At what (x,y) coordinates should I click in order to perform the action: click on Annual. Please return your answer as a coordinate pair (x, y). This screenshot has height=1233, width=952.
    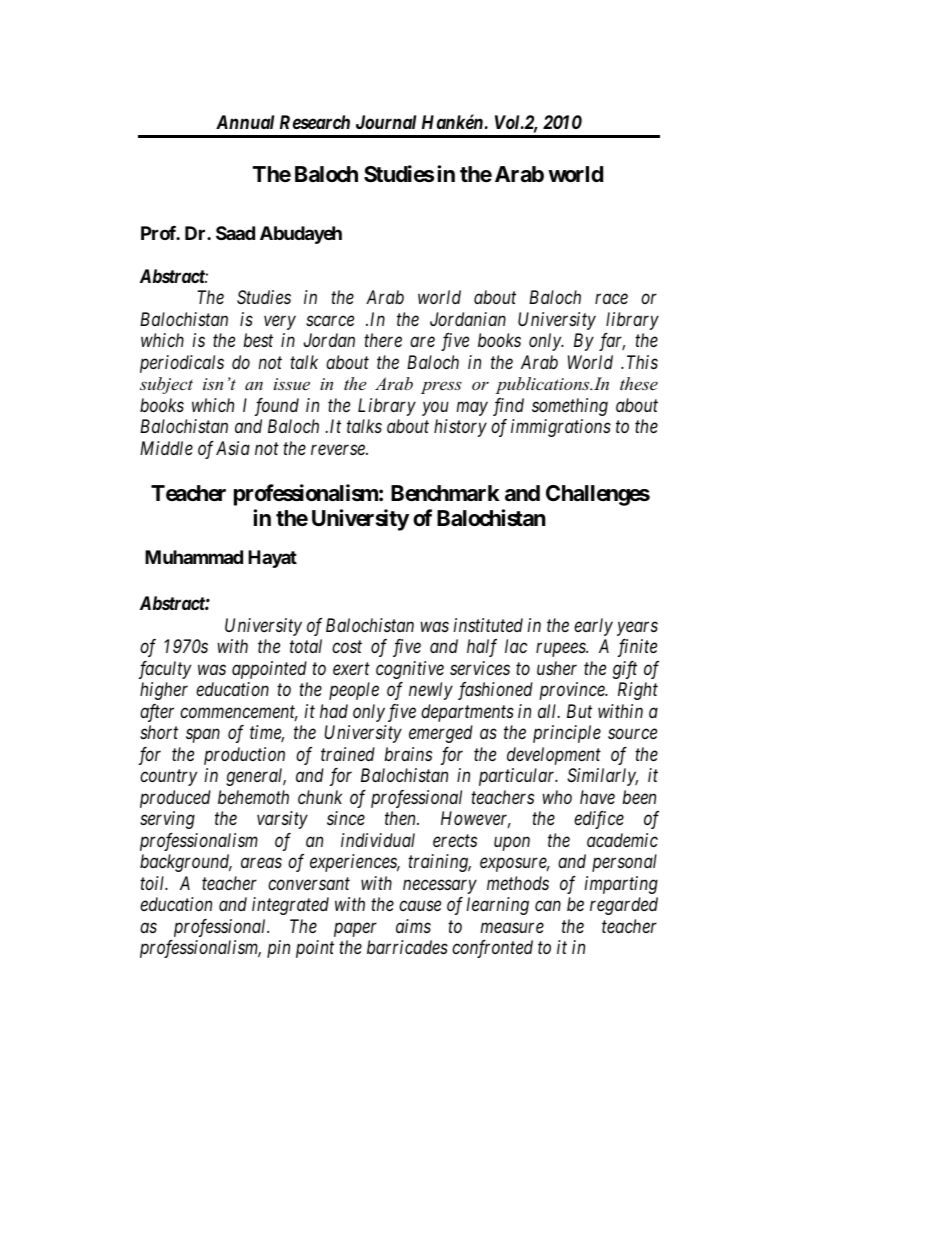
    Looking at the image, I should click on (245, 122).
